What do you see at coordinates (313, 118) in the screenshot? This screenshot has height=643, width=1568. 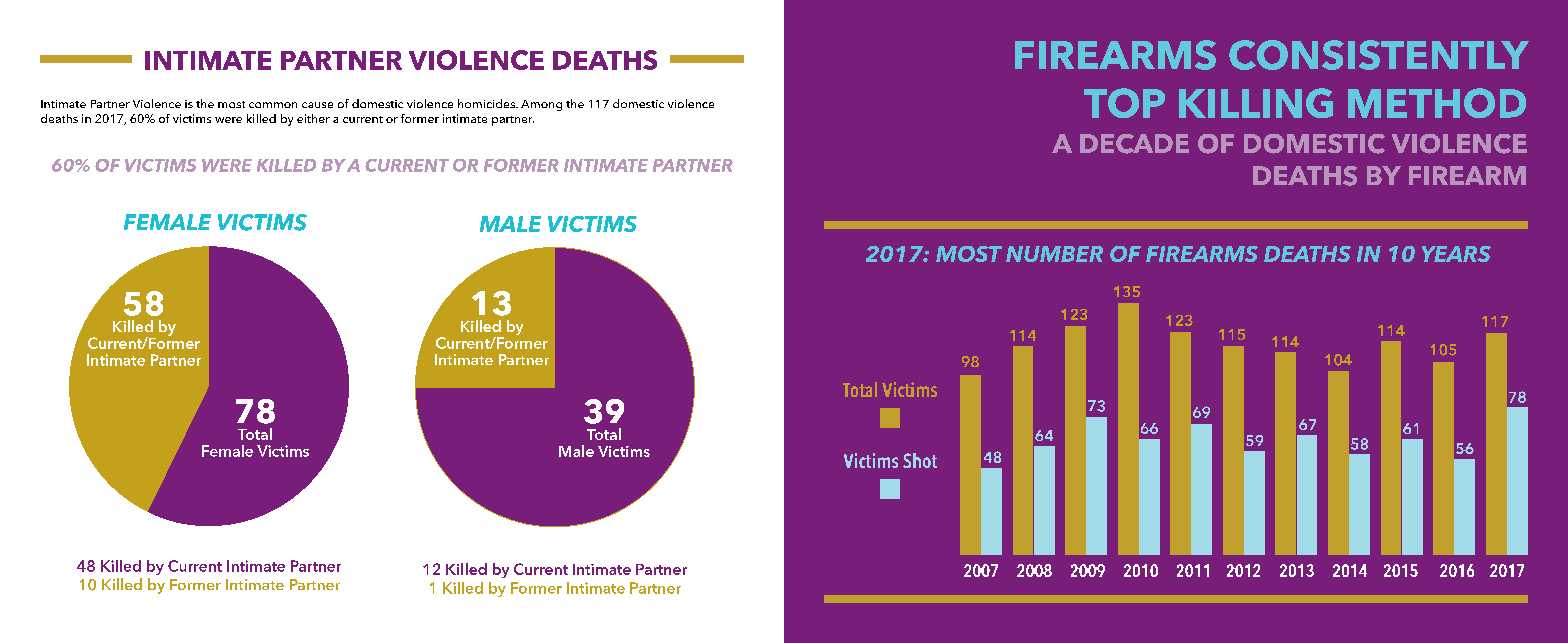 I see `either` at bounding box center [313, 118].
